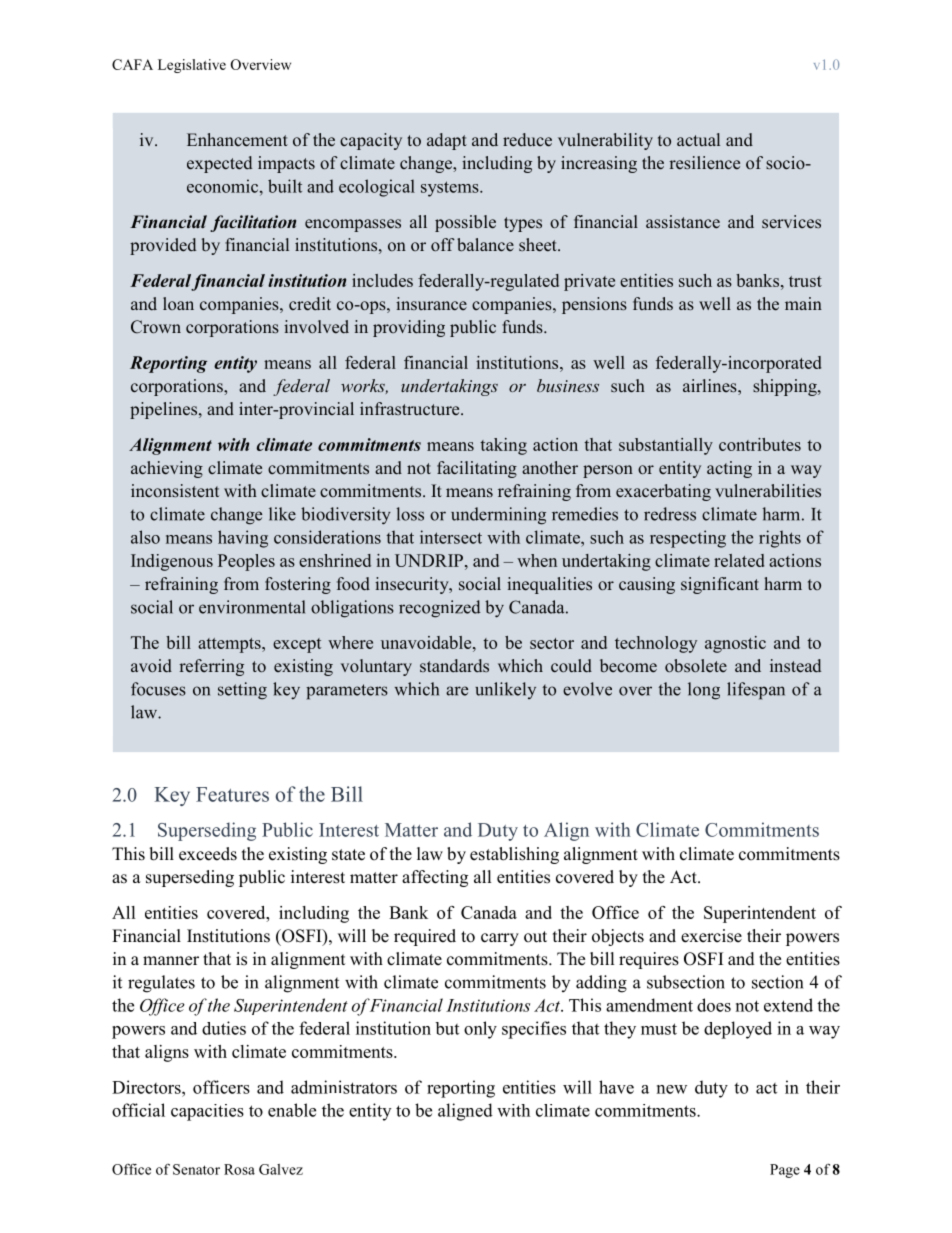  What do you see at coordinates (729, 469) in the page?
I see `acting` at bounding box center [729, 469].
